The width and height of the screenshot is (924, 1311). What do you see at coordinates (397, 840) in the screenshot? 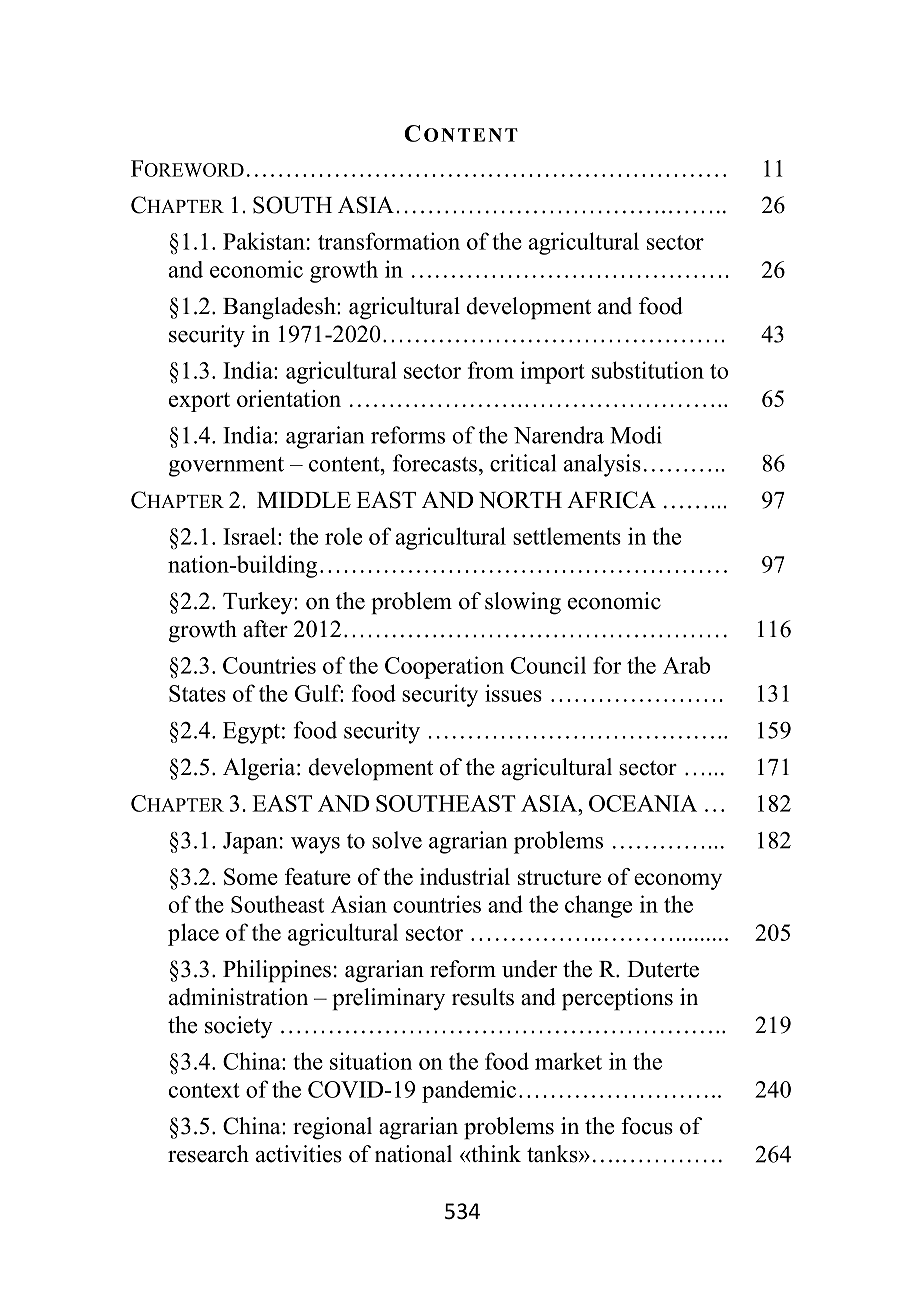
I see `solve` at bounding box center [397, 840].
